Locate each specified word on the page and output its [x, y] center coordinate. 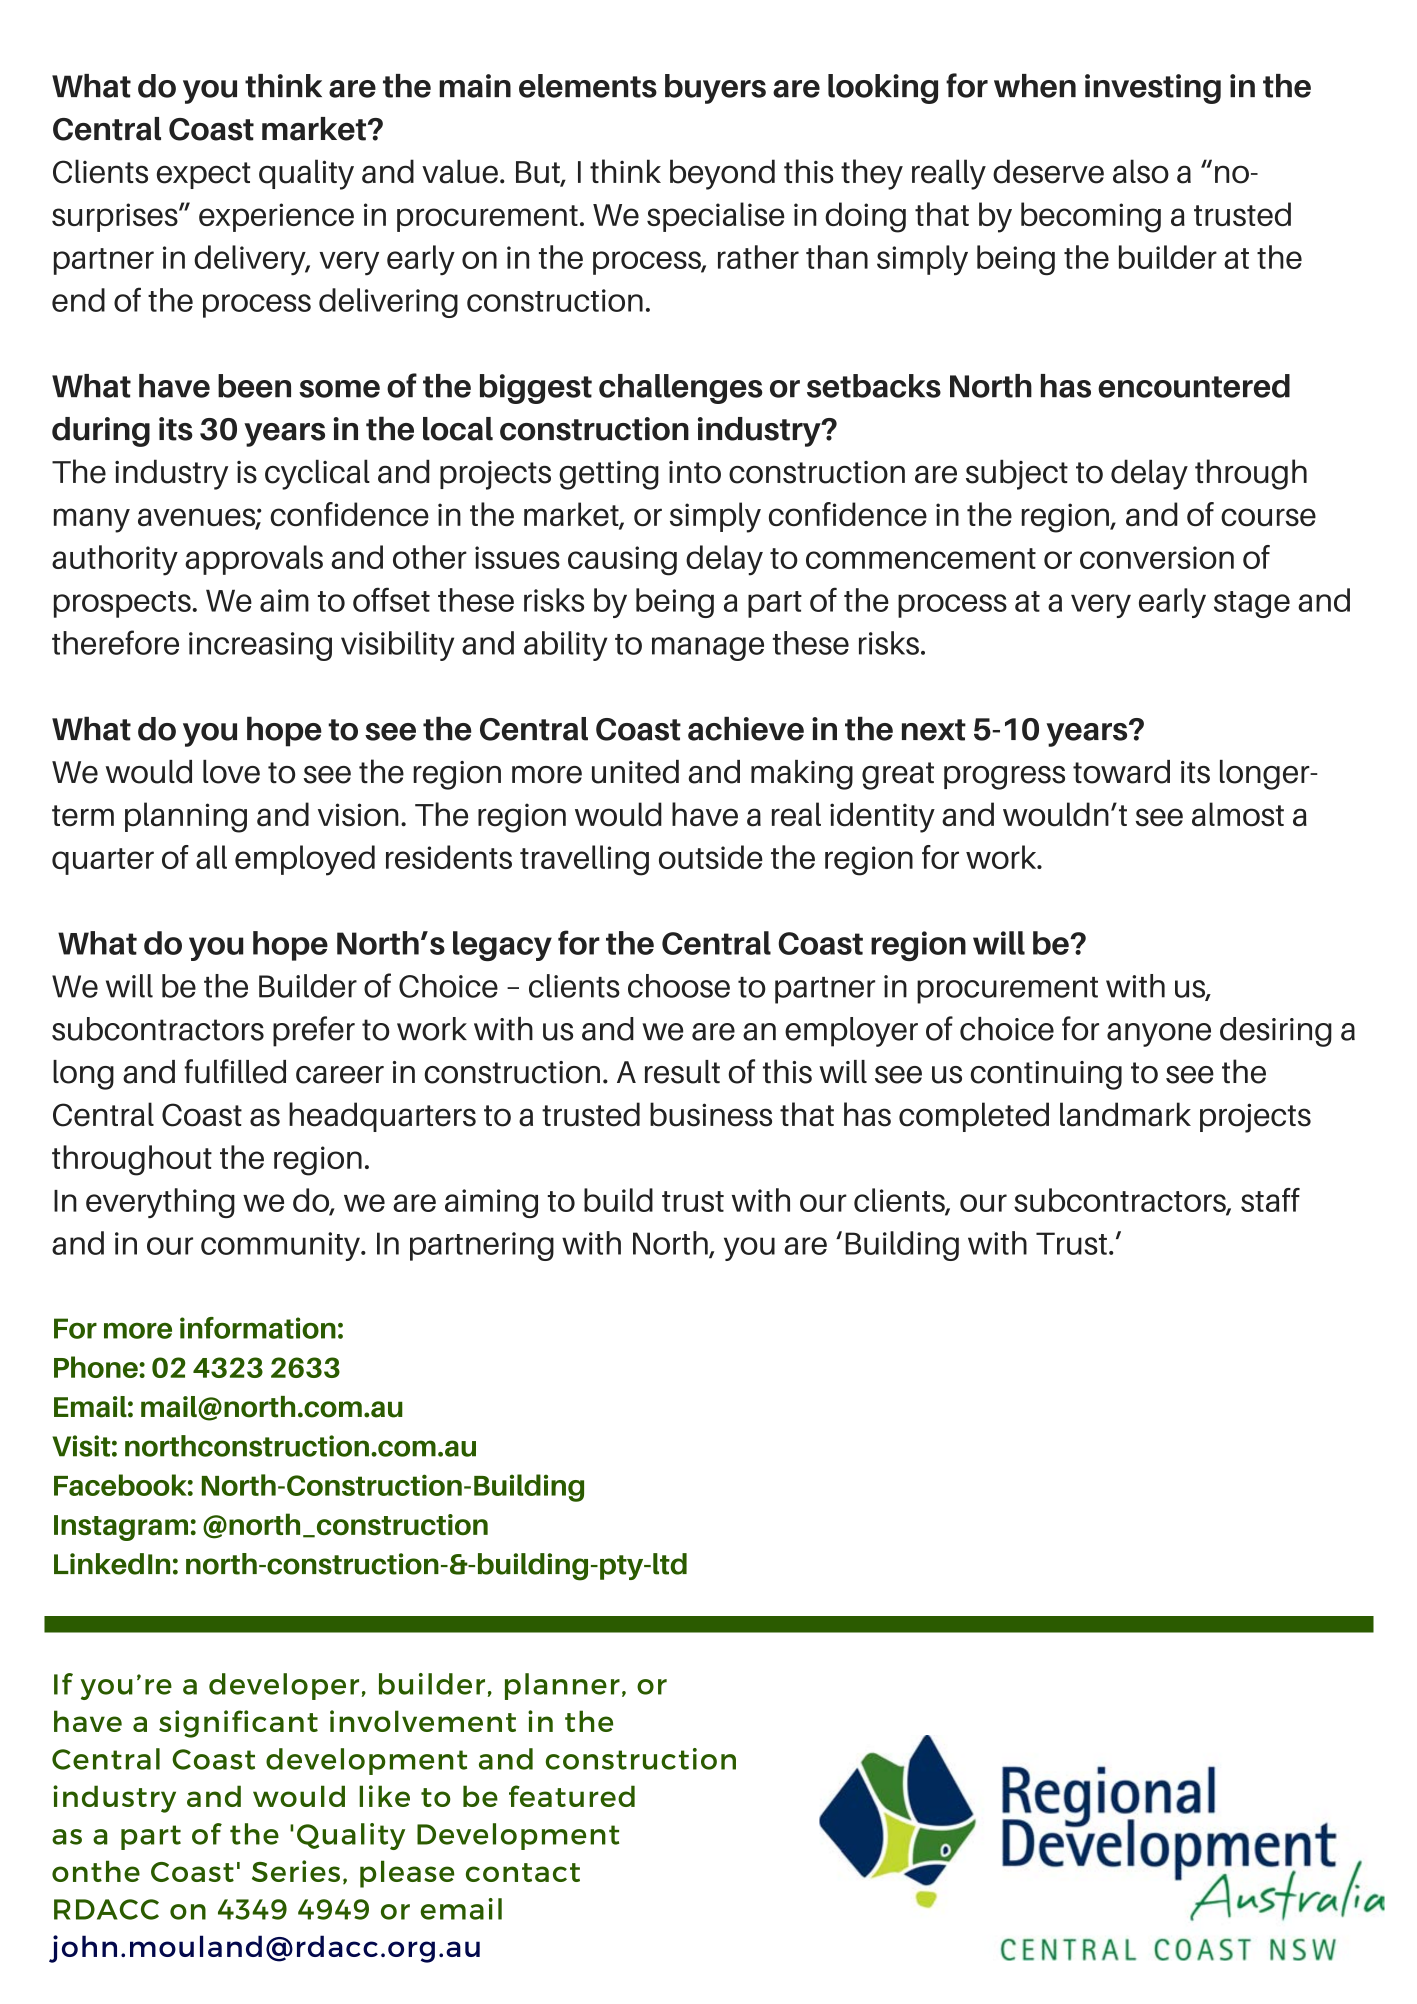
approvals [254, 560]
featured [572, 1796]
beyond [722, 174]
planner [562, 1686]
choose [679, 986]
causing [622, 561]
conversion [1157, 557]
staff [1270, 1200]
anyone [1159, 1035]
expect [204, 175]
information [258, 1328]
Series [296, 1871]
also [1141, 171]
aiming [491, 1203]
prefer [314, 1031]
